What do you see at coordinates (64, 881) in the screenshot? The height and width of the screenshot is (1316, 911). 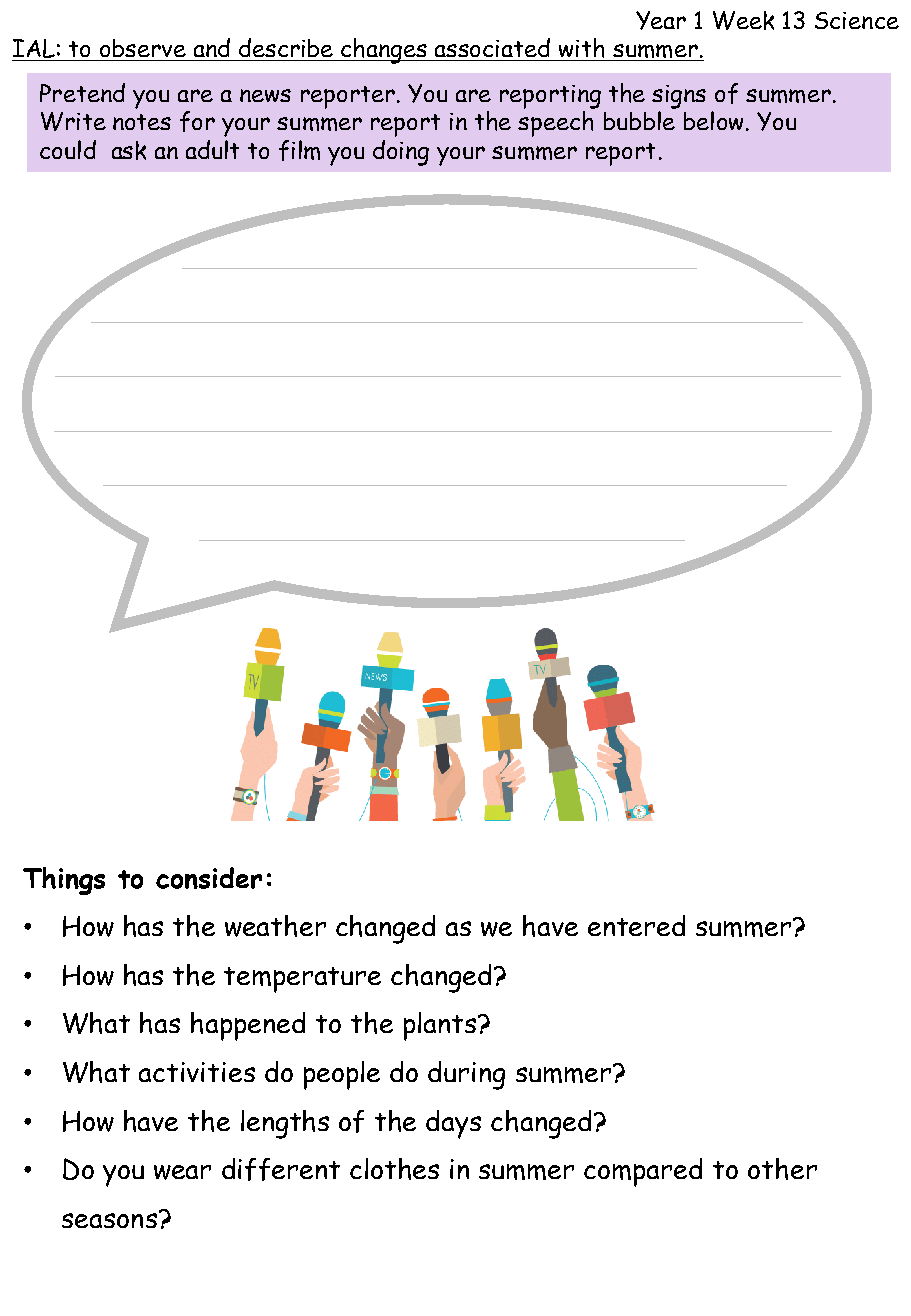 I see `Things` at bounding box center [64, 881].
